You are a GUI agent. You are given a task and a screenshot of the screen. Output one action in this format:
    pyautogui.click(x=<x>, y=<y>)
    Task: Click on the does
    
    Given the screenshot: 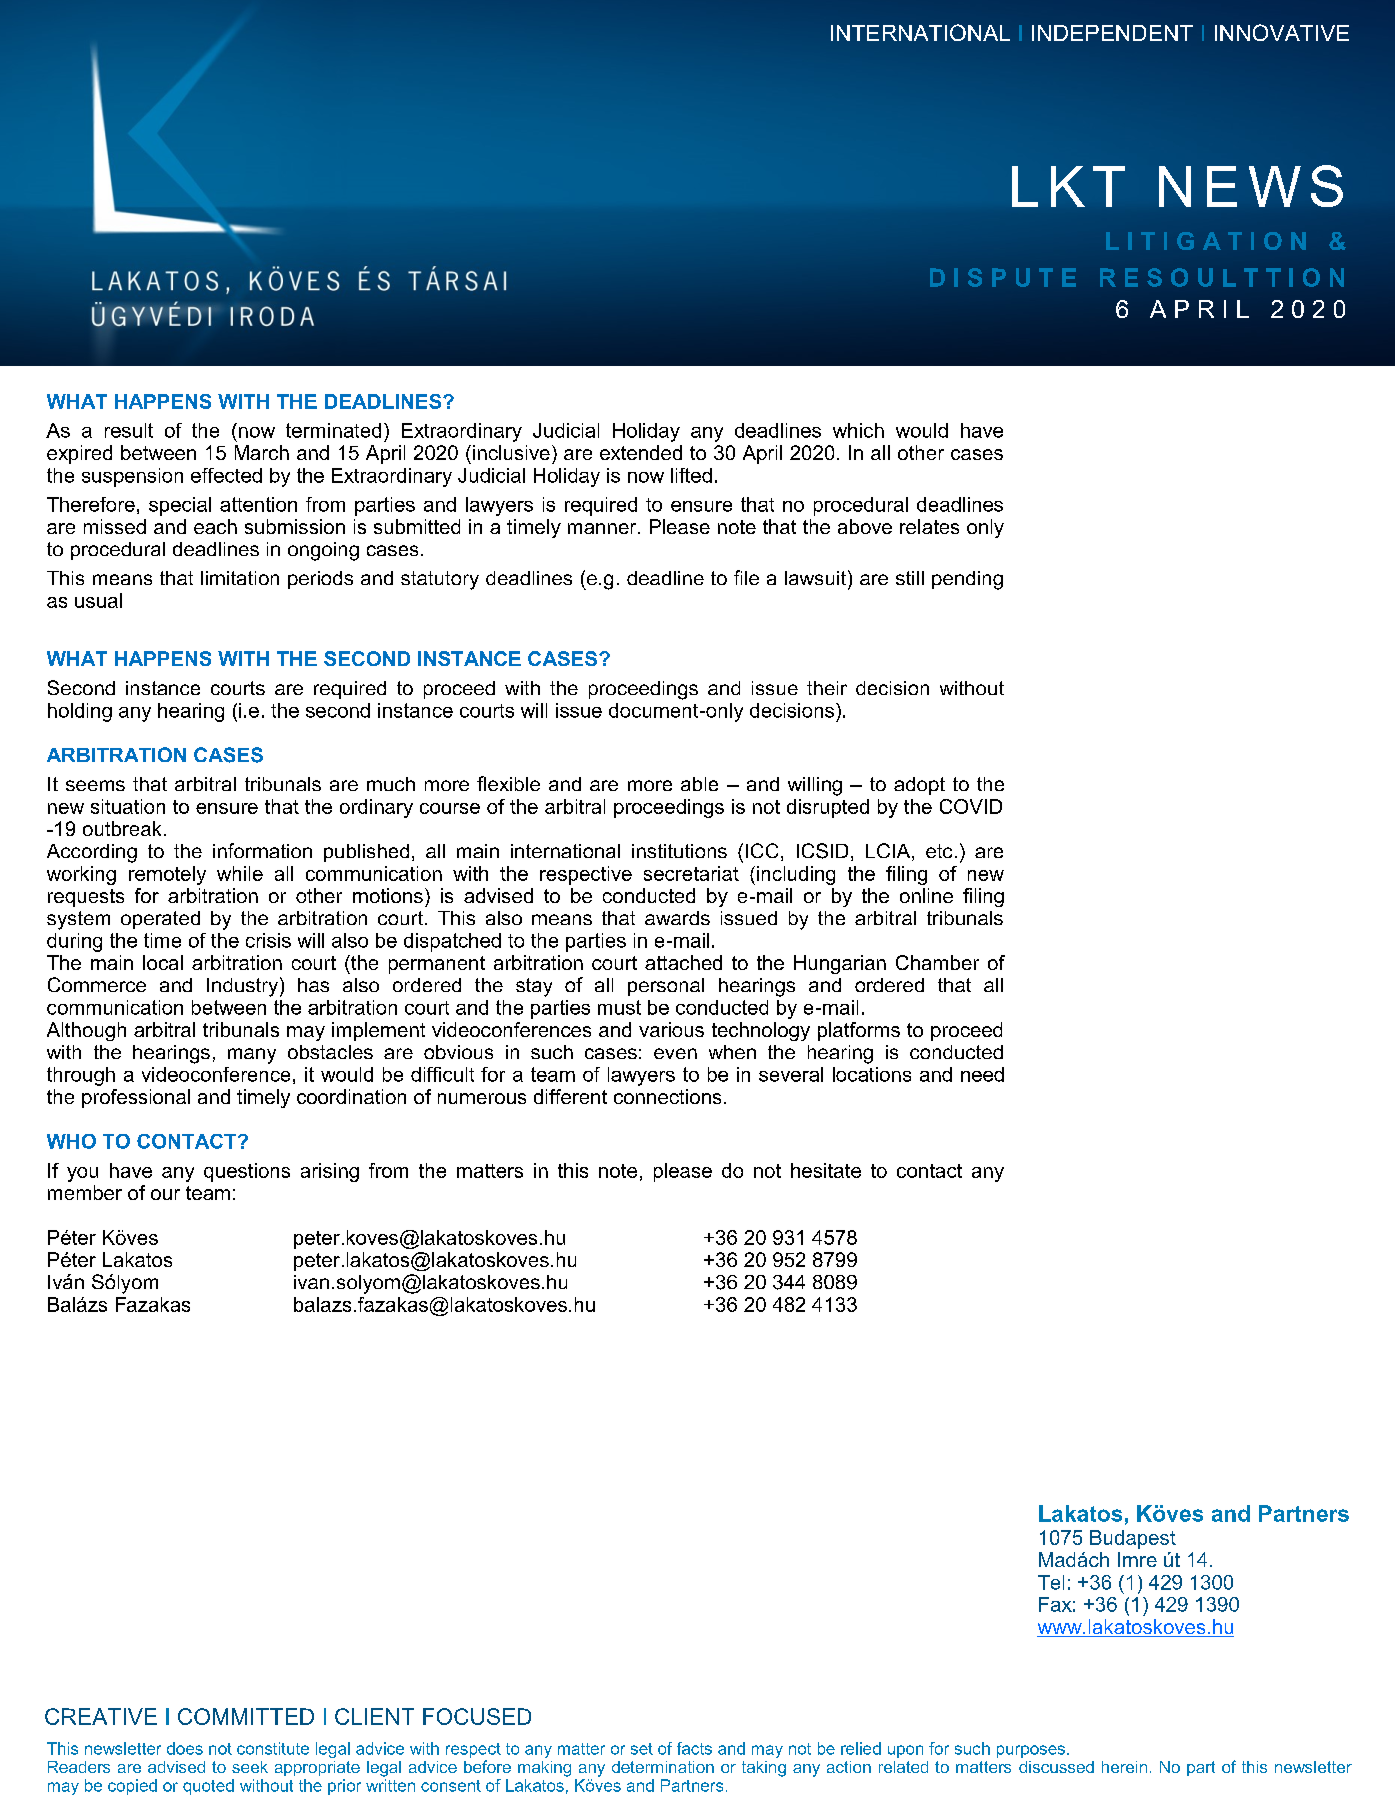 What is the action you would take?
    pyautogui.click(x=185, y=1748)
